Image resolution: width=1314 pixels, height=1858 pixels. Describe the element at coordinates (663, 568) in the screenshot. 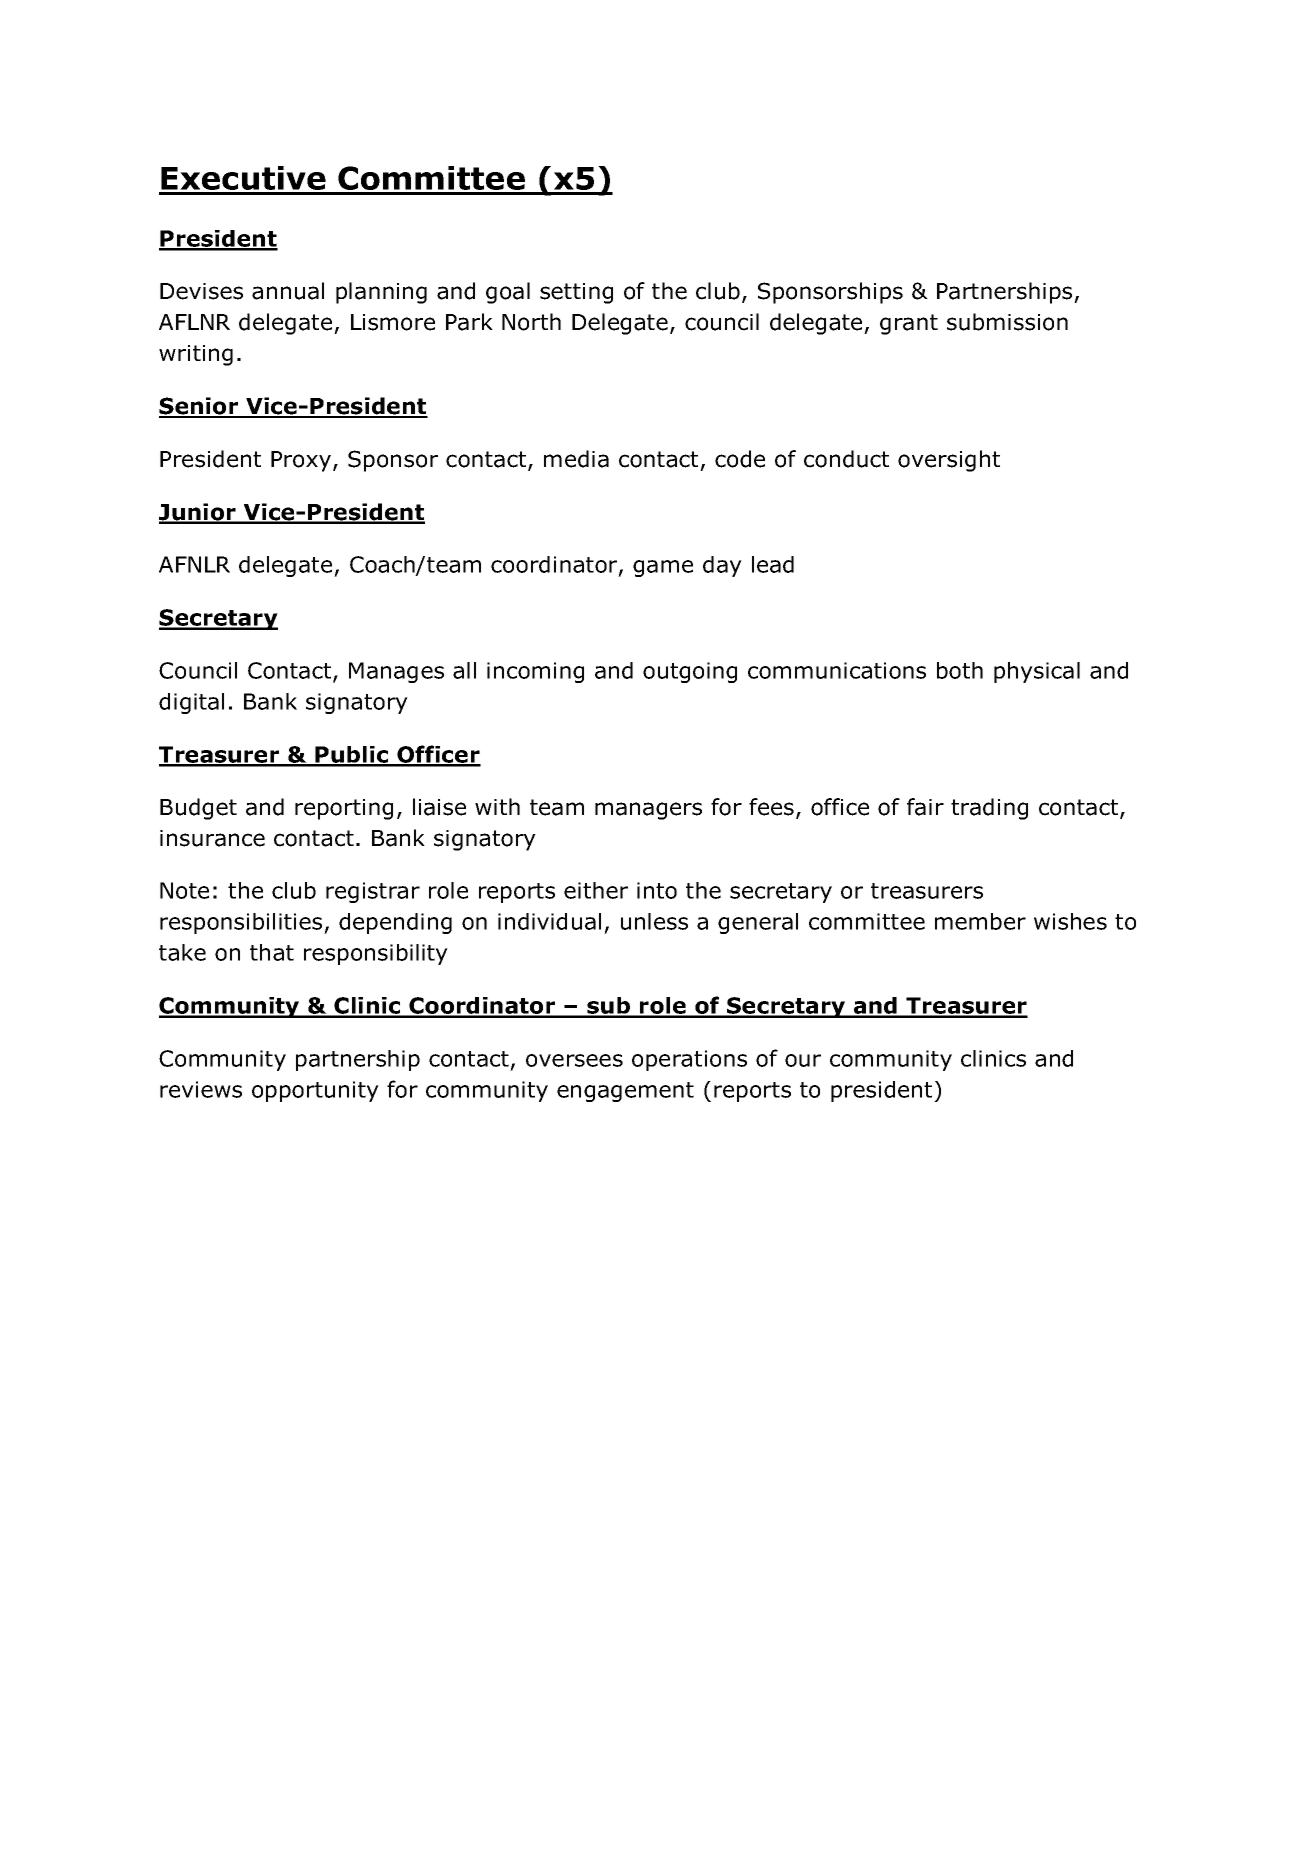

I see `game` at that location.
